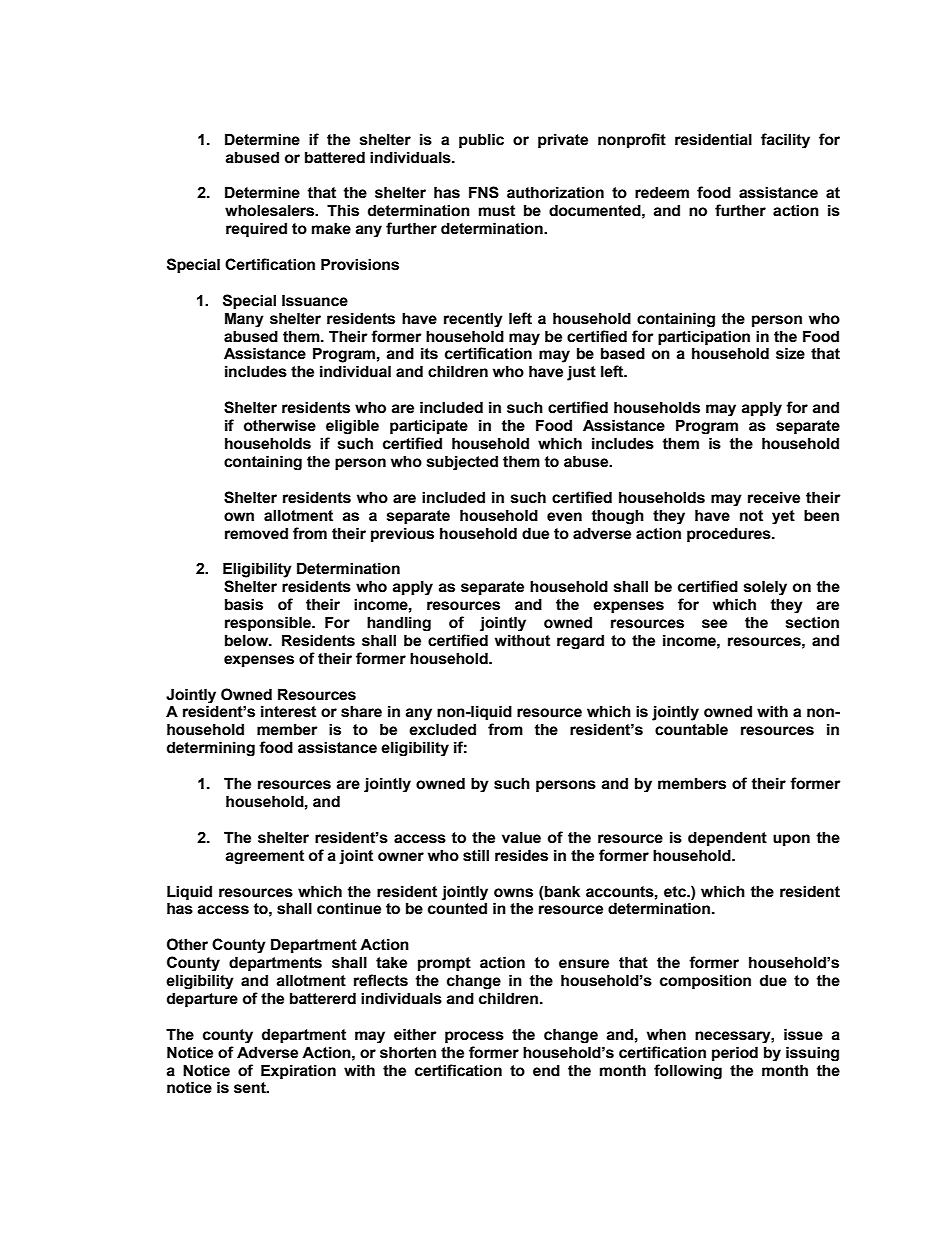 The width and height of the screenshot is (952, 1233). What do you see at coordinates (264, 857) in the screenshot?
I see `agreement` at bounding box center [264, 857].
